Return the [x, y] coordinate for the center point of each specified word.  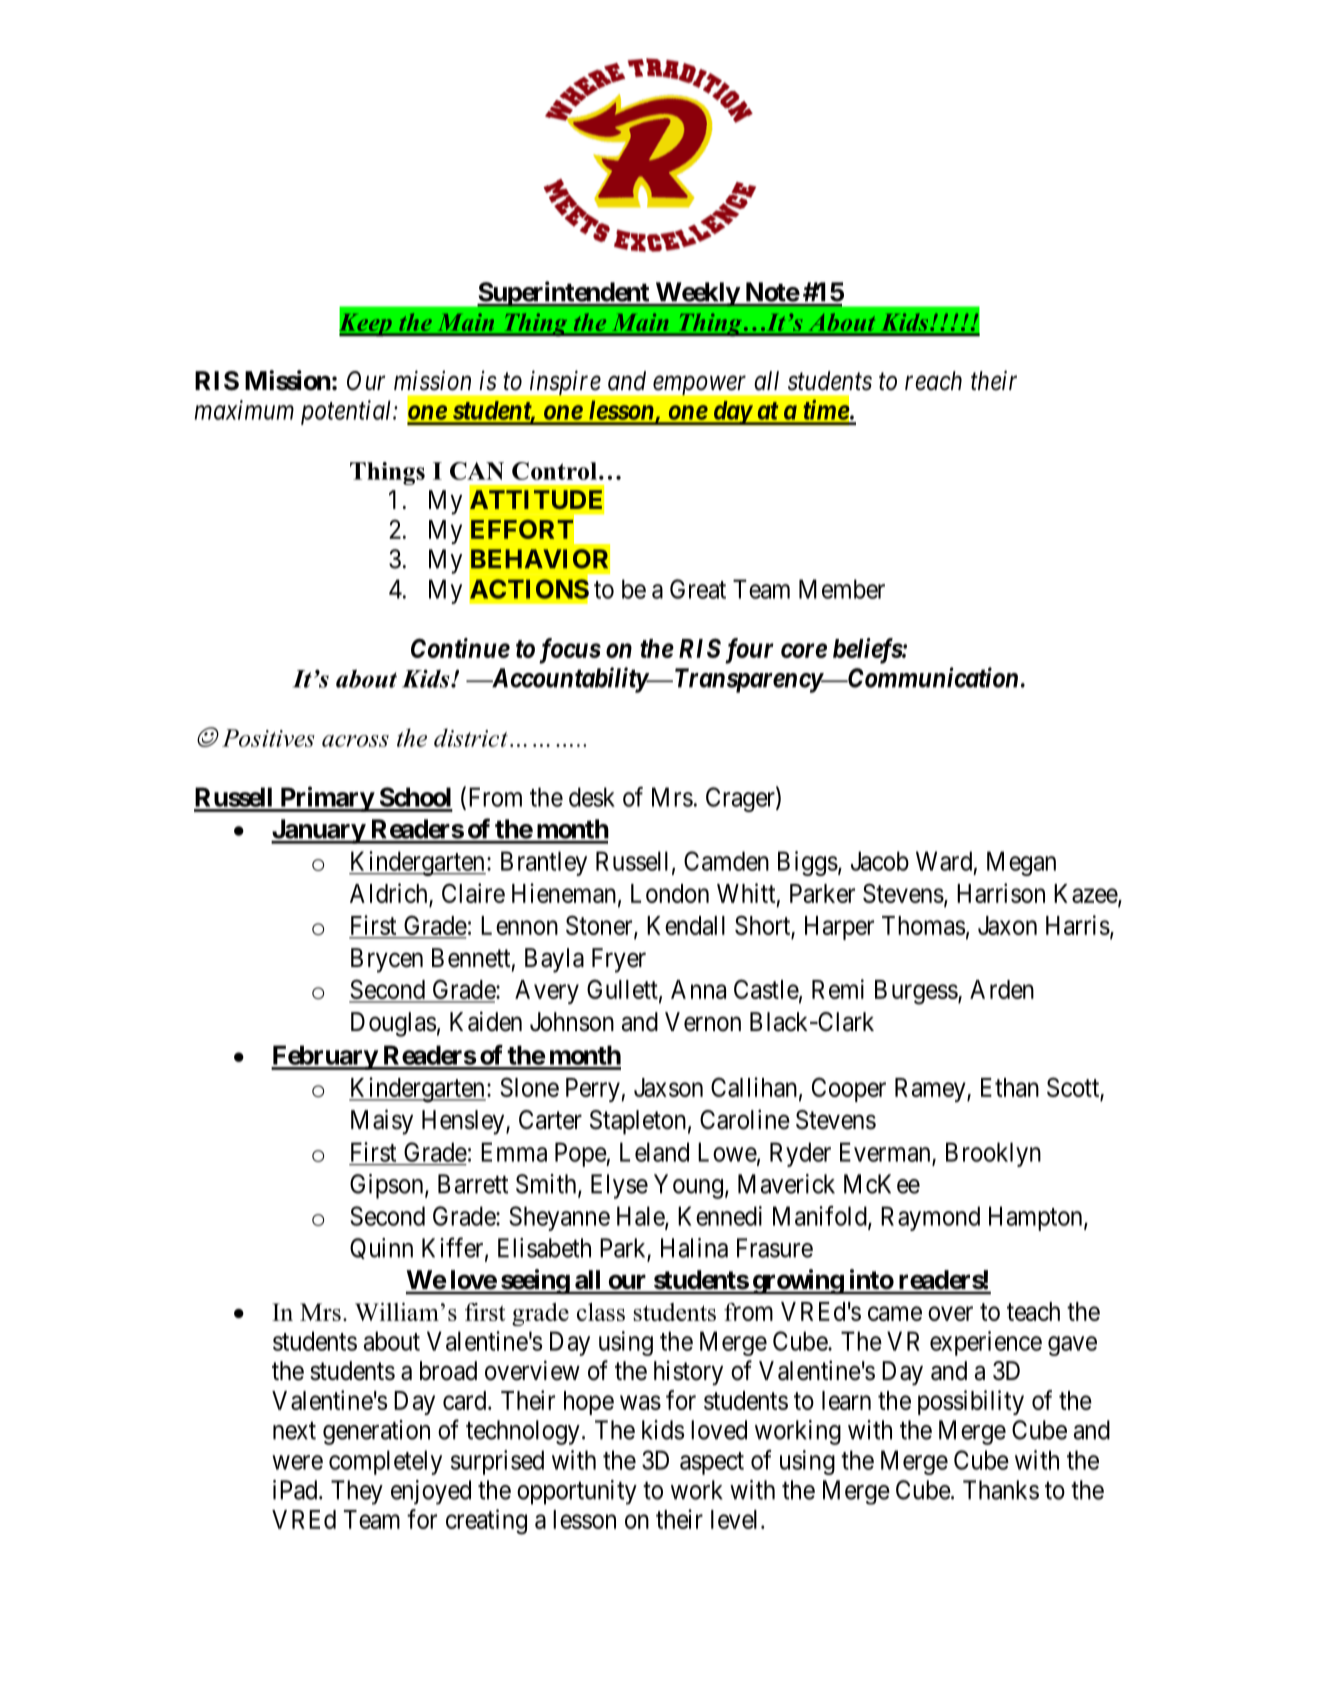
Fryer [619, 960]
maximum [244, 410]
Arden [1002, 989]
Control [554, 471]
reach [933, 381]
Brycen [387, 960]
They [357, 1492]
